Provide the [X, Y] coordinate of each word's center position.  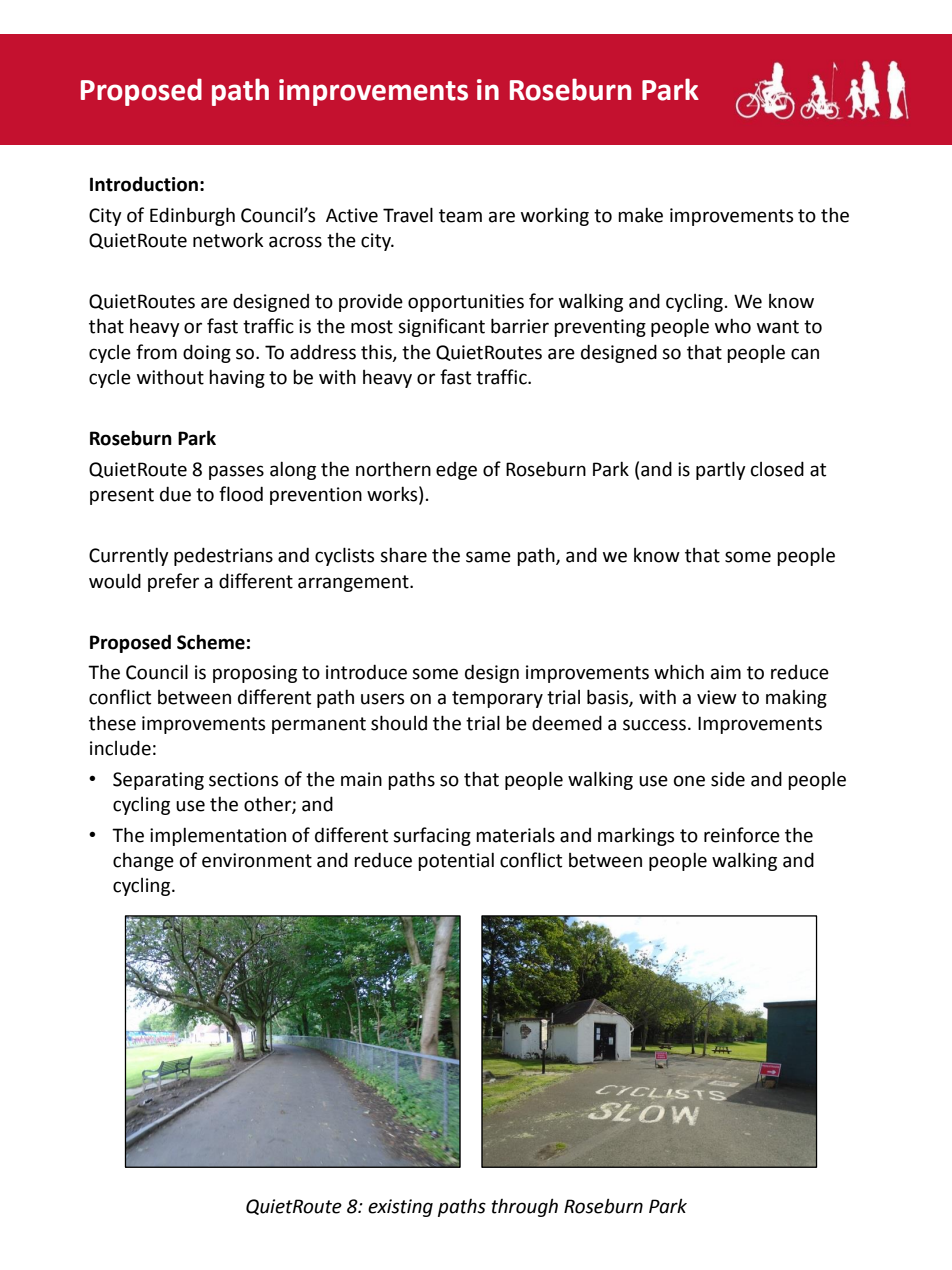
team [460, 216]
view [717, 697]
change [143, 862]
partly [721, 470]
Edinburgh [192, 216]
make [640, 215]
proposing [255, 674]
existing [400, 1208]
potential [456, 862]
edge [456, 471]
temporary [497, 699]
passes [236, 472]
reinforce [742, 835]
